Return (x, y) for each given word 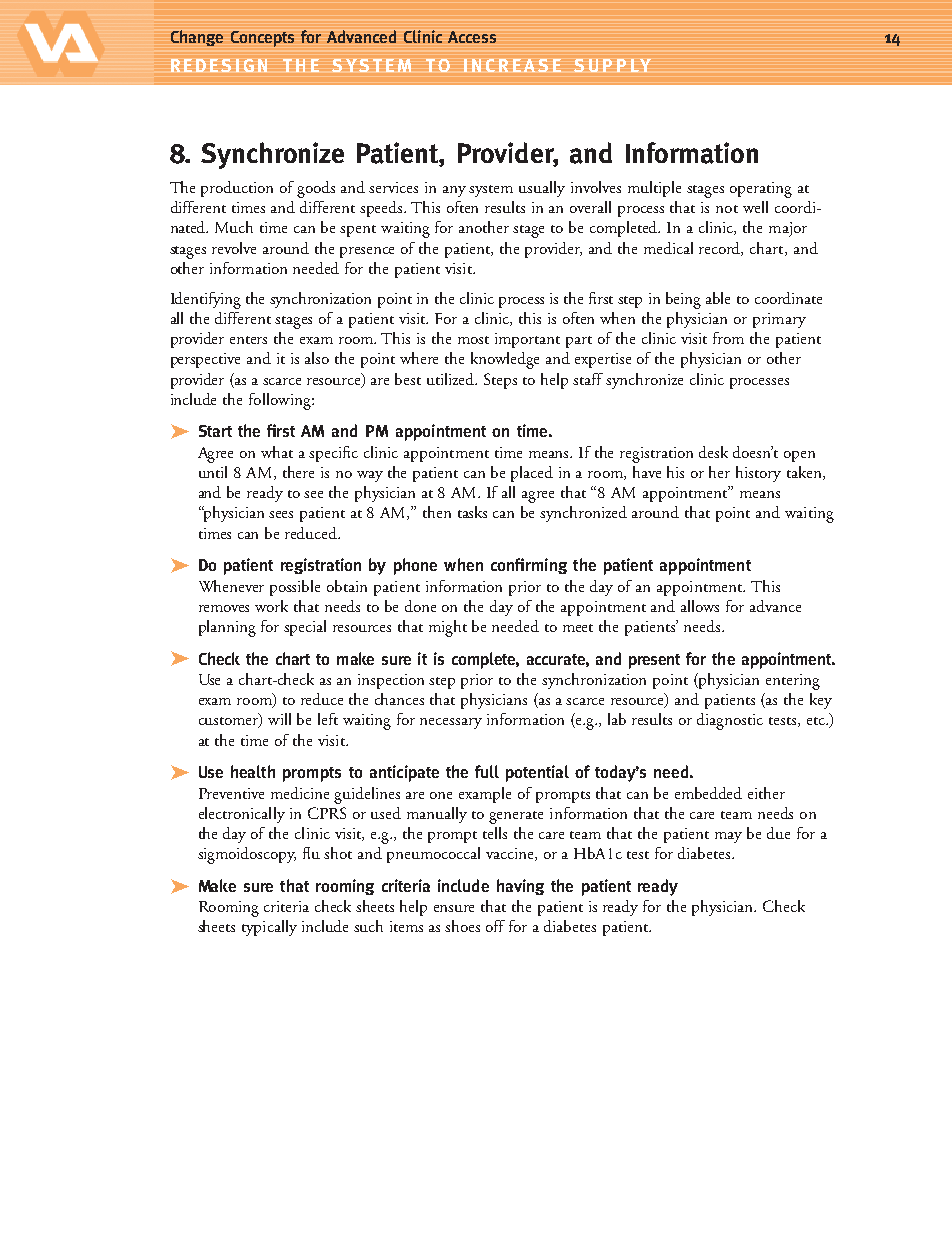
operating (761, 190)
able (718, 298)
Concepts (262, 39)
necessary (451, 723)
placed (532, 474)
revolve (234, 248)
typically (269, 928)
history (758, 474)
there (298, 472)
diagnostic (730, 721)
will (279, 719)
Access (472, 37)
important (527, 340)
